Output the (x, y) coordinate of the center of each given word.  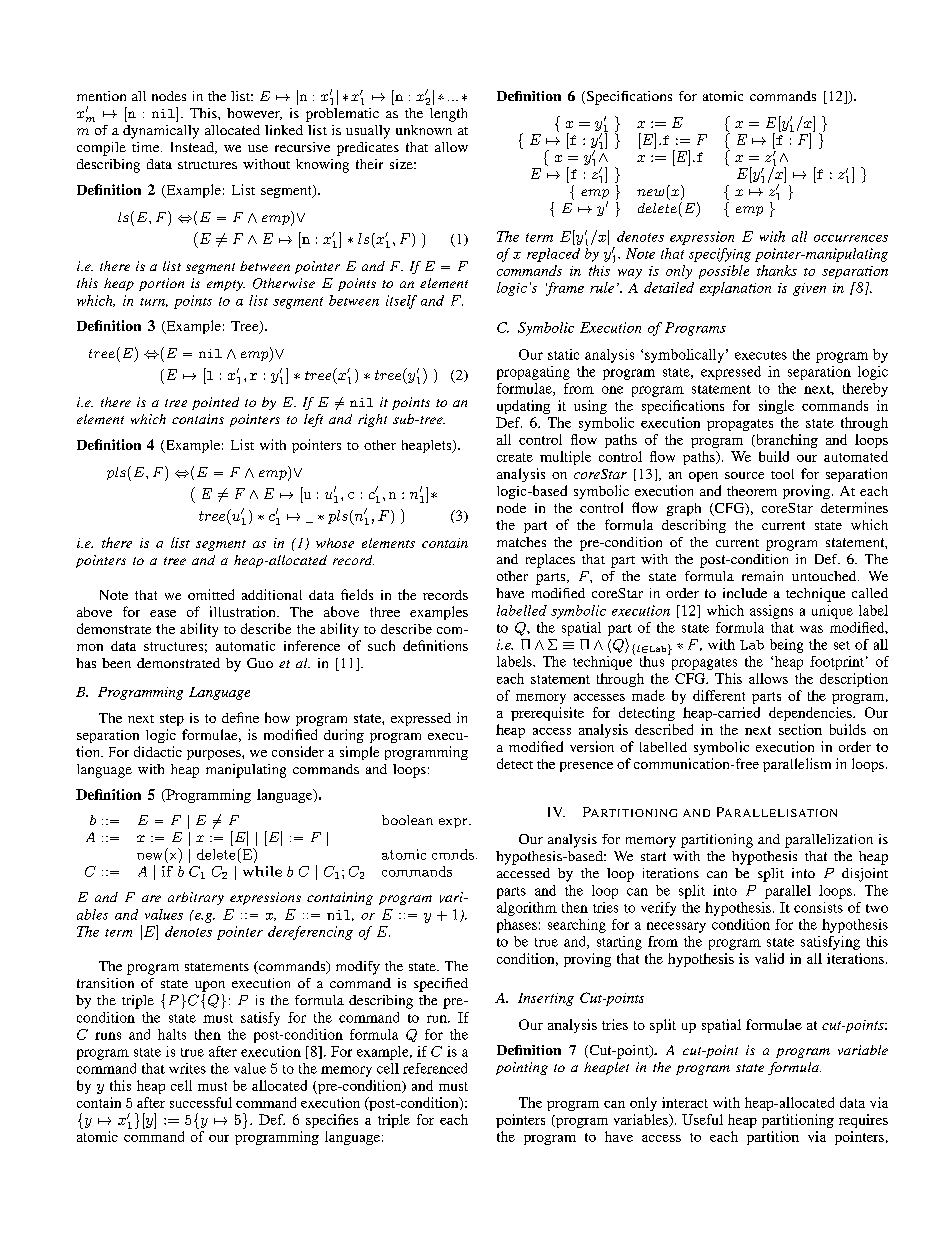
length (448, 115)
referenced (435, 1068)
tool (782, 474)
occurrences (851, 238)
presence (586, 767)
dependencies (811, 714)
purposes (215, 755)
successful (201, 1102)
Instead (193, 148)
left (313, 420)
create (515, 457)
